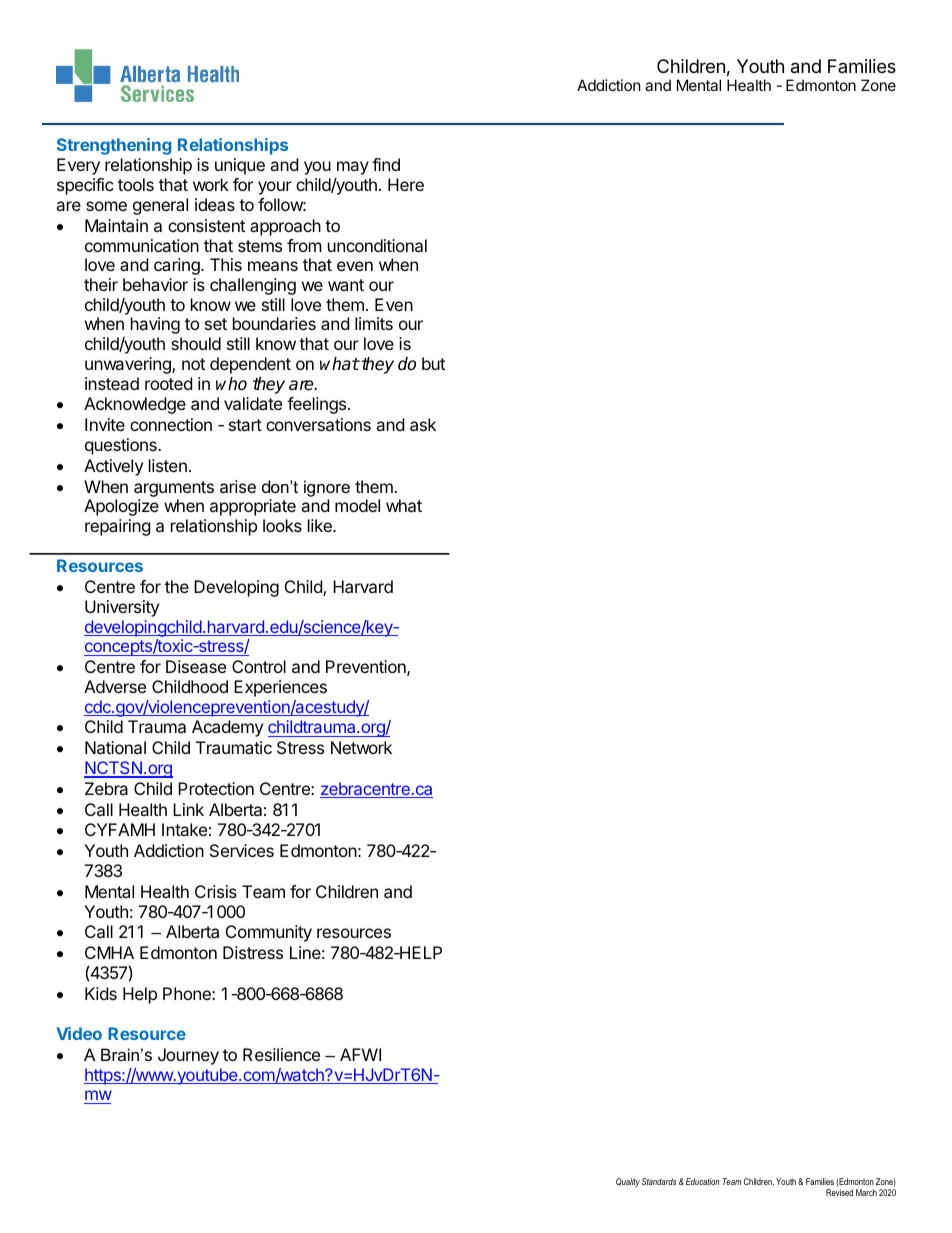 This document has height=1233, width=952. What do you see at coordinates (386, 164) in the document?
I see `find` at bounding box center [386, 164].
